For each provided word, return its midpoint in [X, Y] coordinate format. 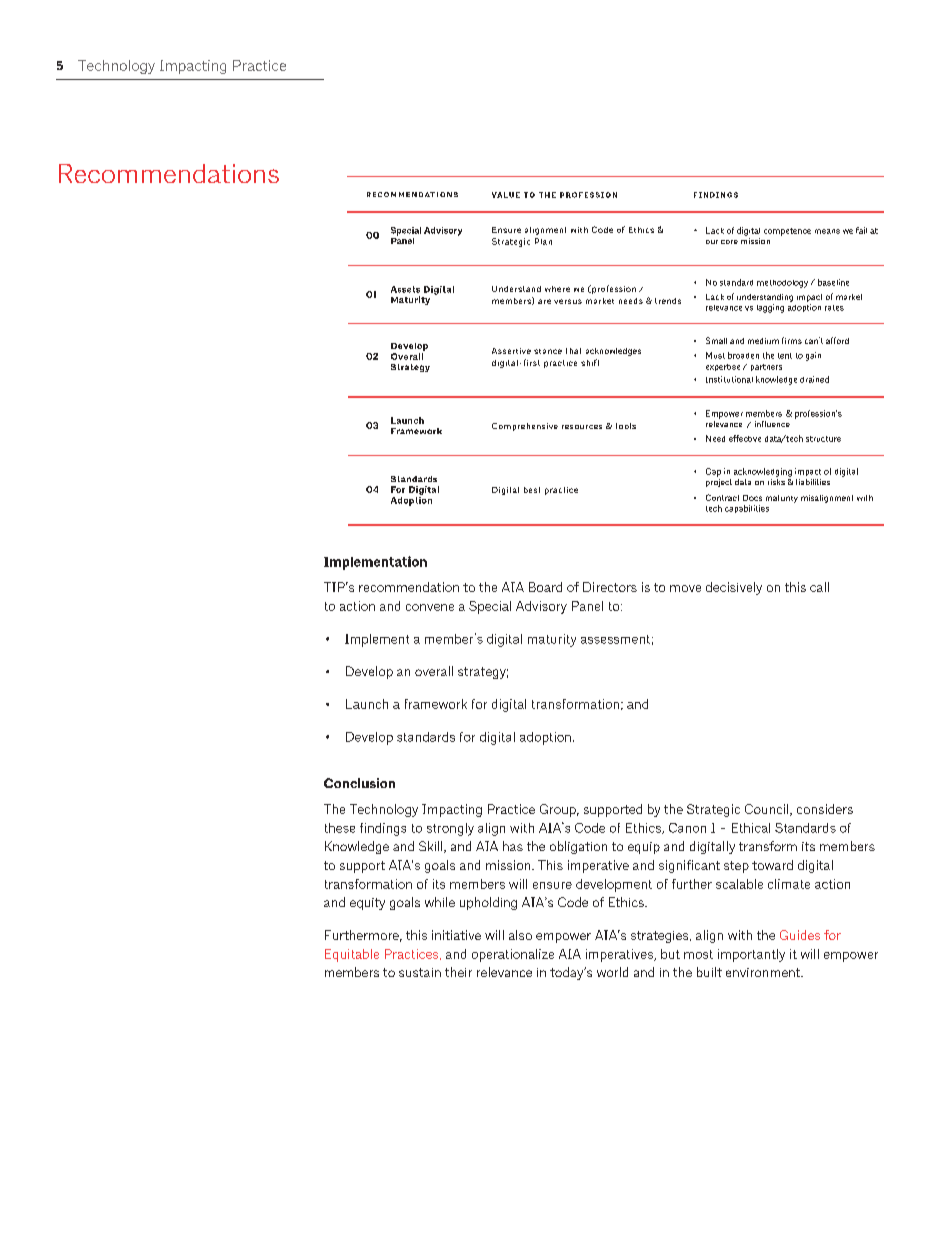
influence [772, 424]
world [612, 972]
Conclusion [359, 783]
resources [582, 427]
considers [825, 809]
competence [787, 232]
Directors [610, 587]
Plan [543, 241]
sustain [420, 972]
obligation [578, 847]
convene [430, 607]
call [819, 587]
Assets [405, 289]
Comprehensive [525, 427]
